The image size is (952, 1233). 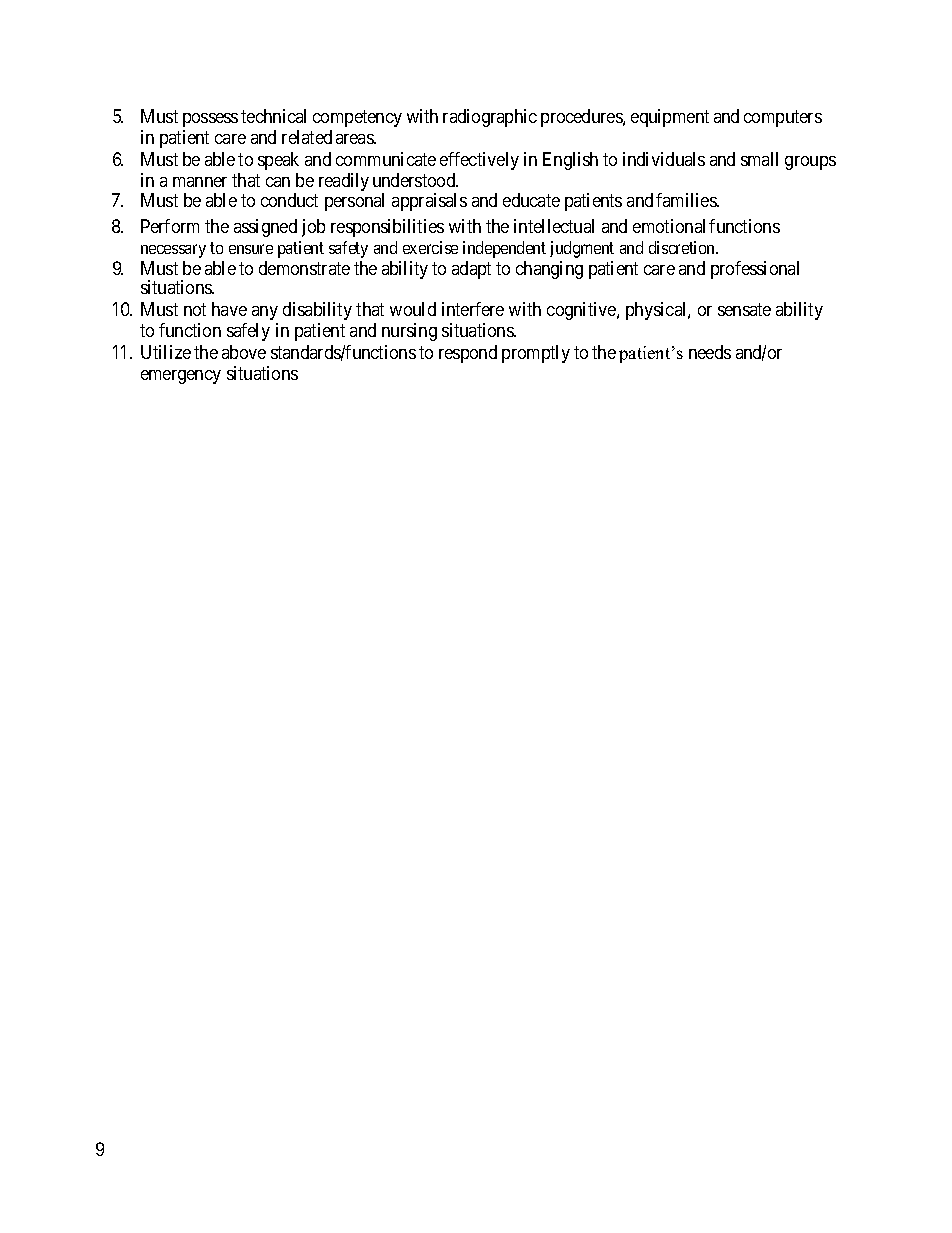 I want to click on emergency, so click(x=181, y=377).
